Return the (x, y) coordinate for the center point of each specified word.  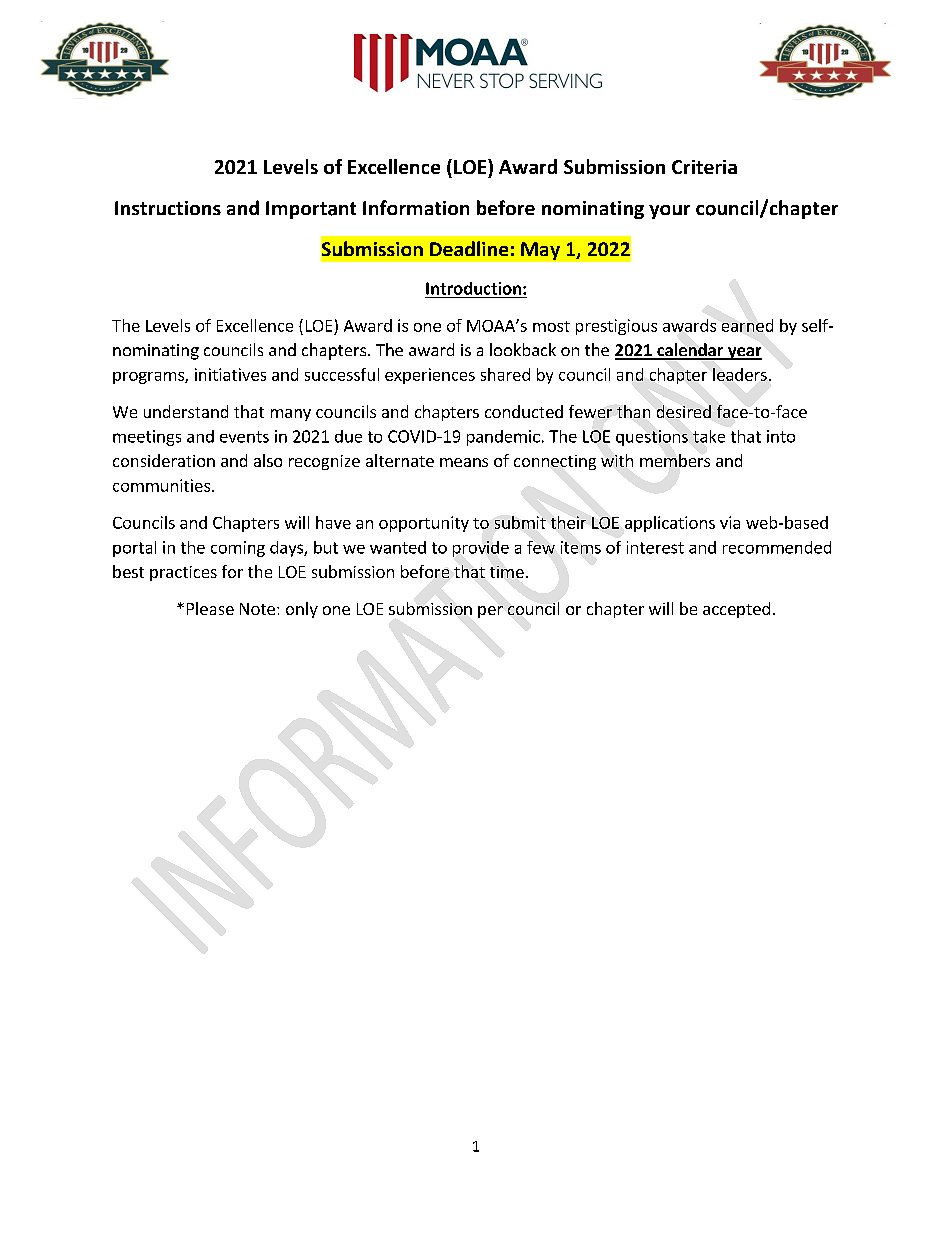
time (507, 572)
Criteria (704, 167)
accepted (736, 610)
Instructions (168, 208)
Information (416, 207)
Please (210, 608)
